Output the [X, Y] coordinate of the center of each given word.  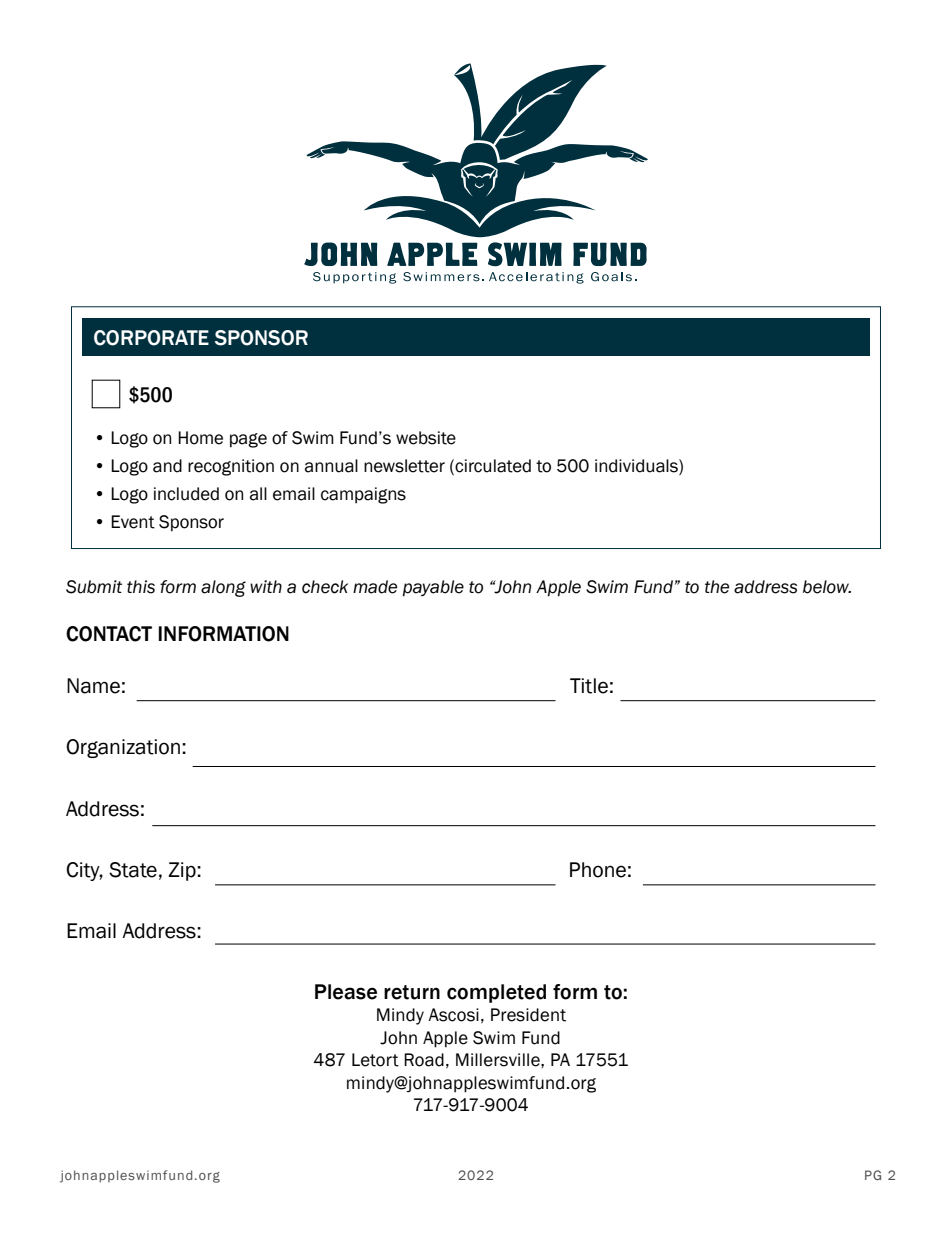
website [426, 438]
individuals [637, 466]
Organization [123, 748]
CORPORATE [151, 338]
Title [589, 686]
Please [346, 992]
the [717, 587]
